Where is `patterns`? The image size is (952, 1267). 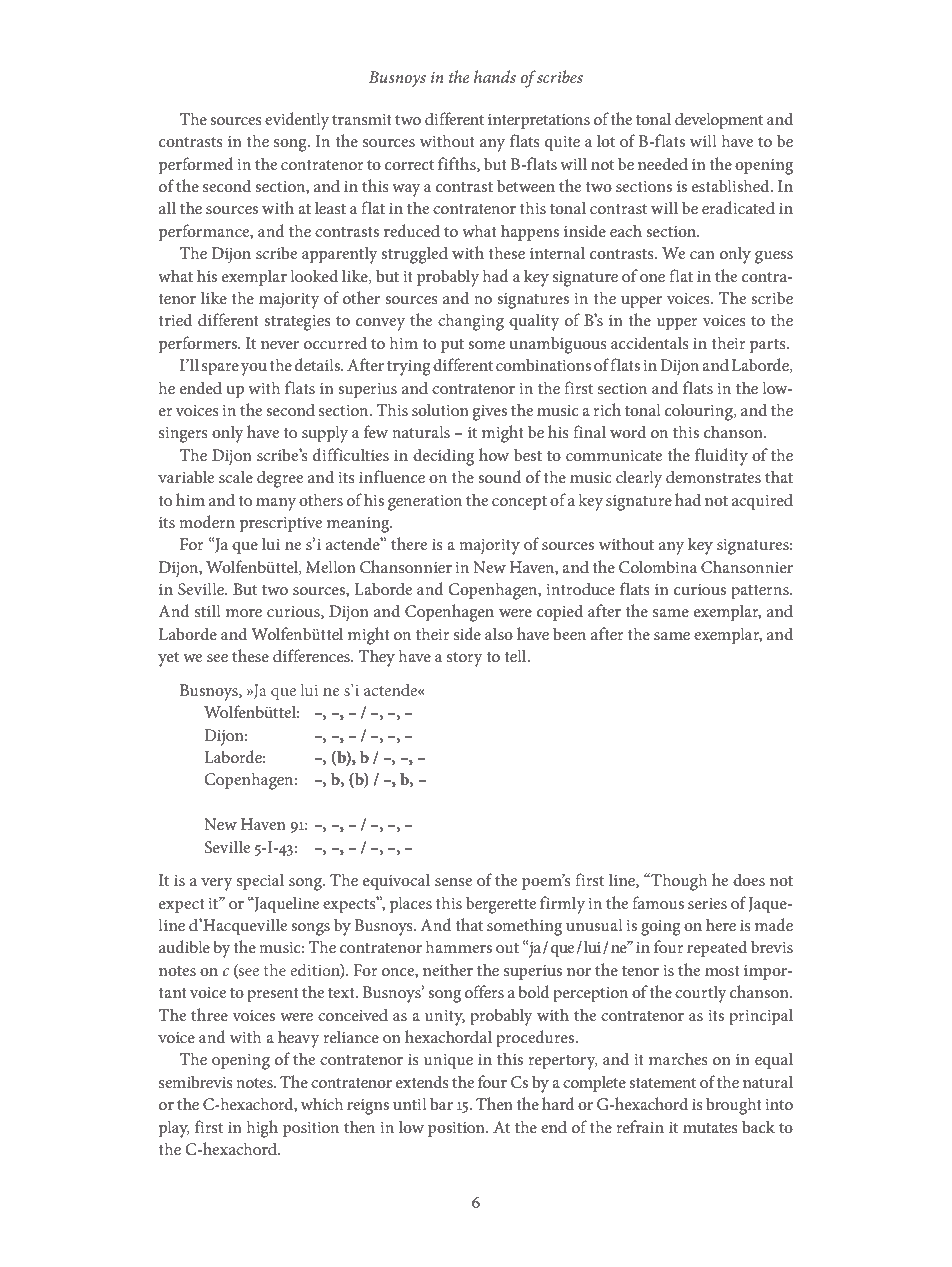 patterns is located at coordinates (761, 592).
